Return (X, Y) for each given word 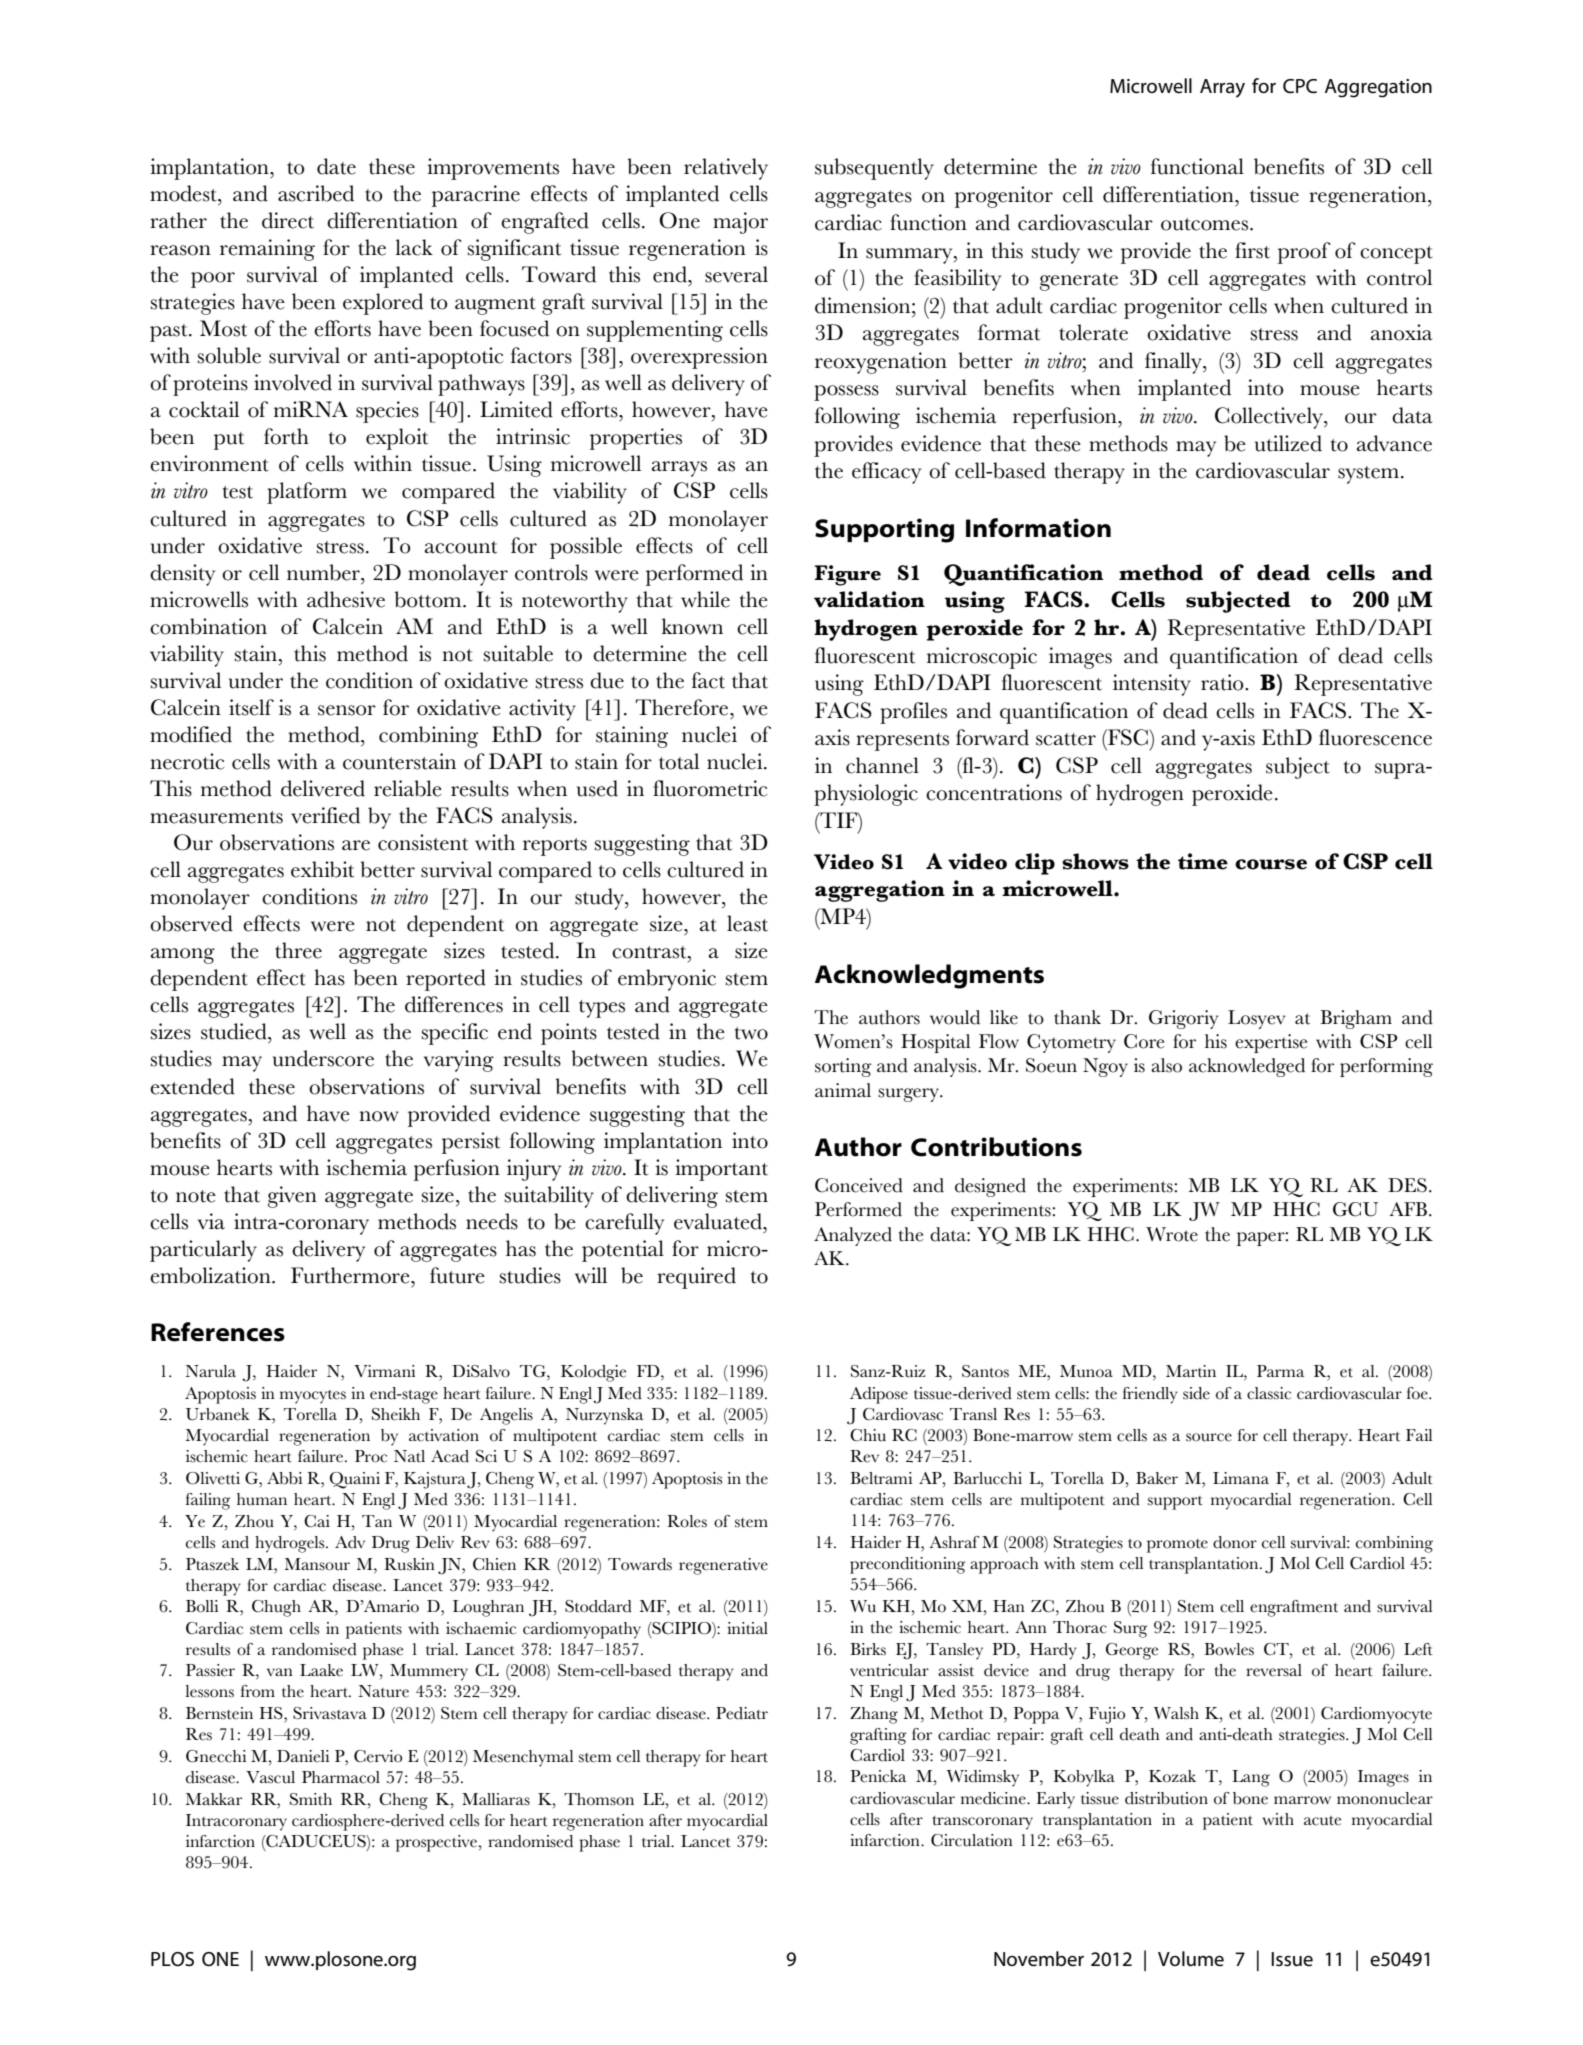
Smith (311, 1799)
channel (882, 765)
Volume (1191, 1959)
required (696, 1278)
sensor (347, 710)
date (336, 166)
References (218, 1332)
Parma (1280, 1371)
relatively (726, 169)
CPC (1300, 86)
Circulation (972, 1840)
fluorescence (1375, 737)
